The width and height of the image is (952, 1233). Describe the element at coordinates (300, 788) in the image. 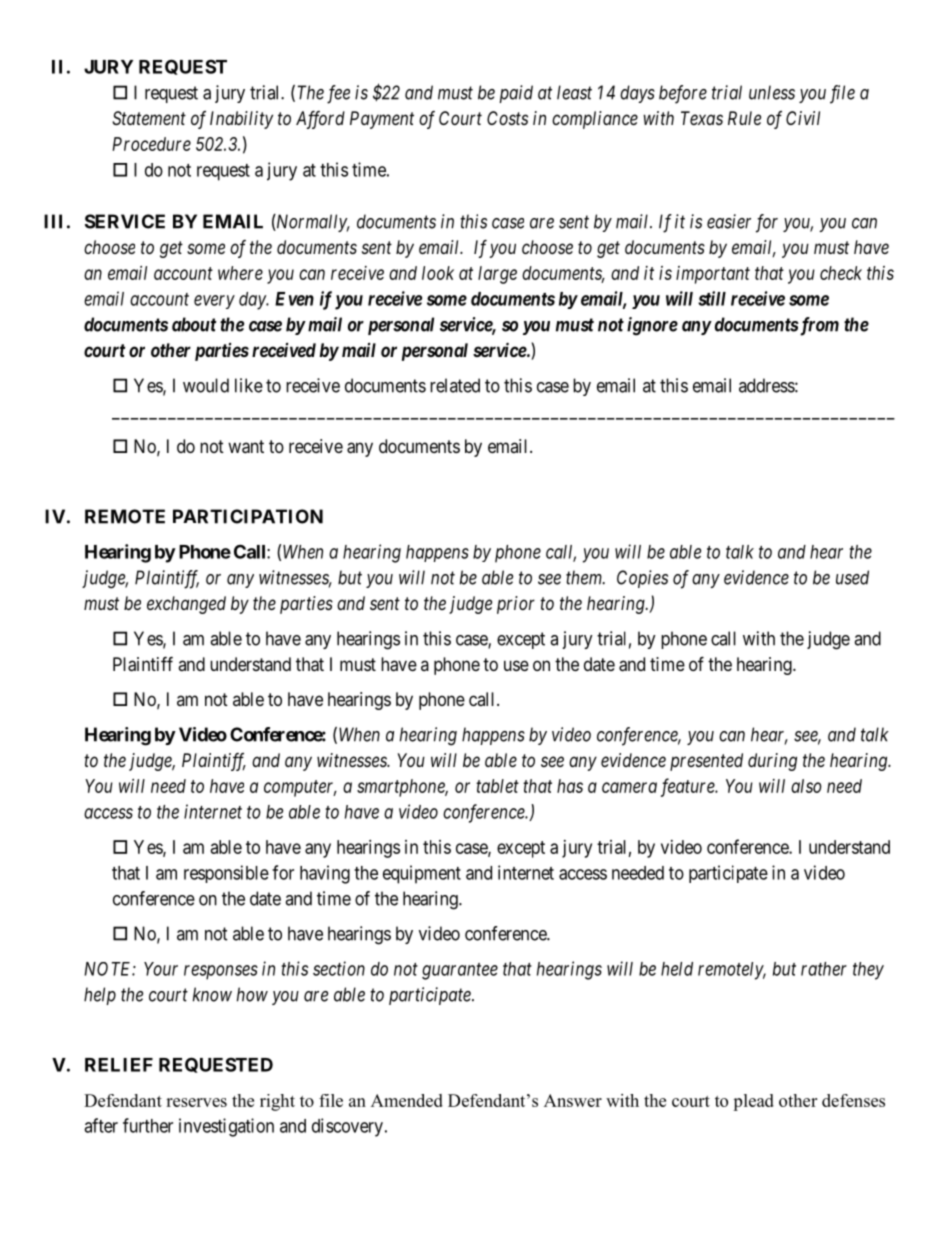

I see `computer` at that location.
